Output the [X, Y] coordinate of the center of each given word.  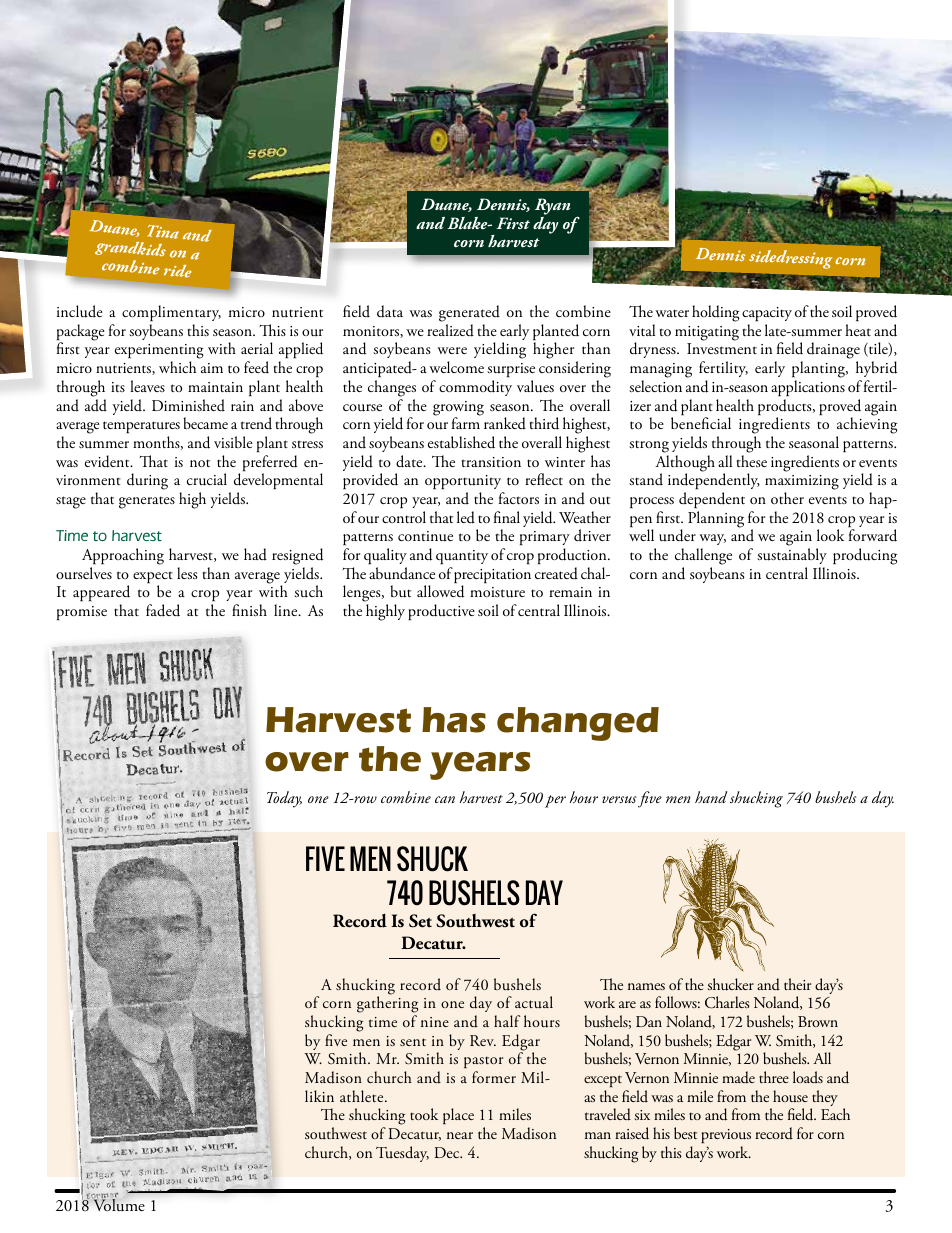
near [460, 1135]
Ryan [552, 208]
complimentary [171, 313]
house [790, 1096]
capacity [767, 314]
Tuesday [402, 1154]
